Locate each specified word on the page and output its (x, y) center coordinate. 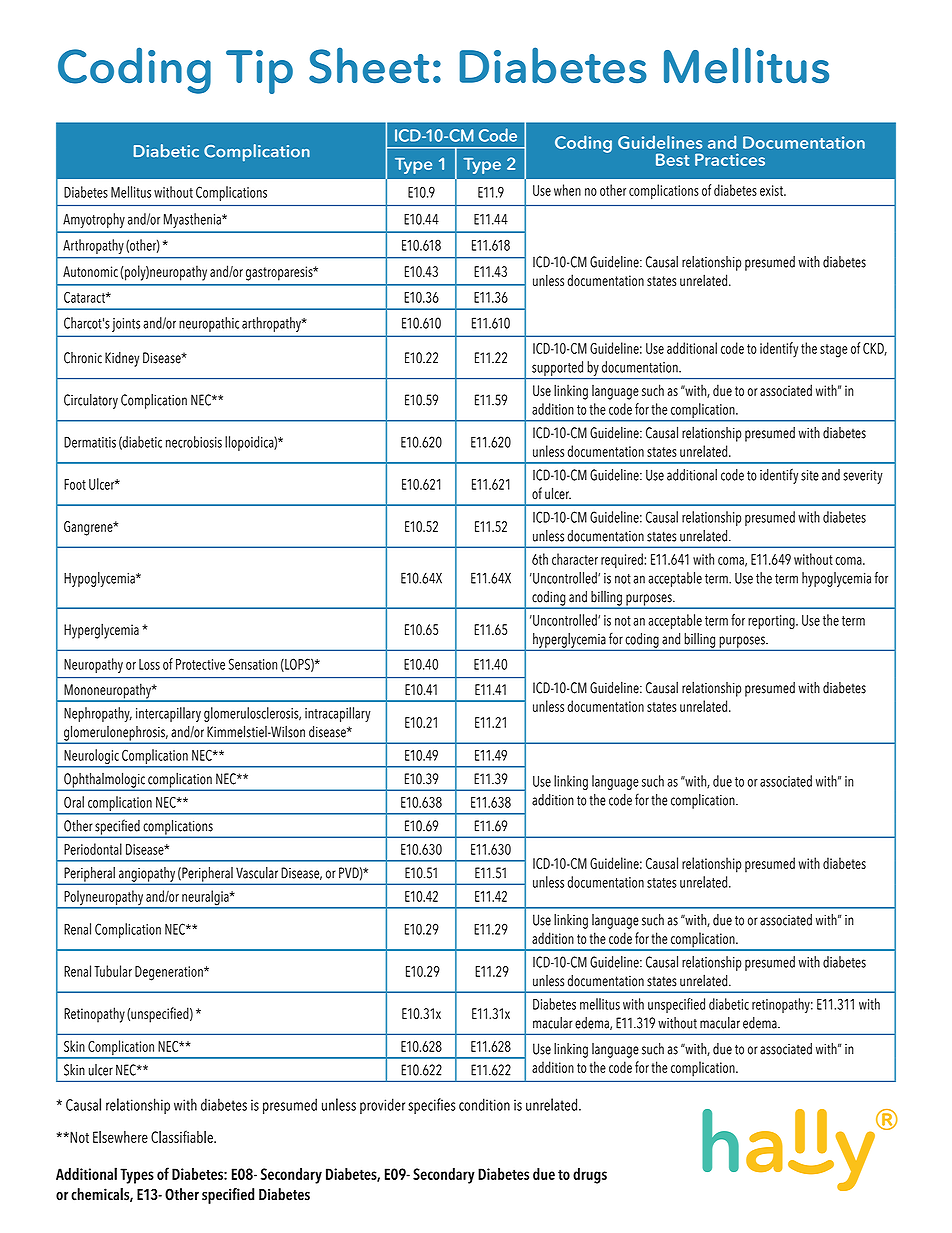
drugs (590, 1176)
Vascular (257, 873)
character (575, 559)
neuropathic (209, 324)
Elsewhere (120, 1137)
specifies (432, 1106)
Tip (259, 72)
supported (557, 368)
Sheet (369, 65)
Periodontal (93, 849)
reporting (772, 622)
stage (834, 351)
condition (484, 1104)
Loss (149, 664)
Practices (730, 159)
